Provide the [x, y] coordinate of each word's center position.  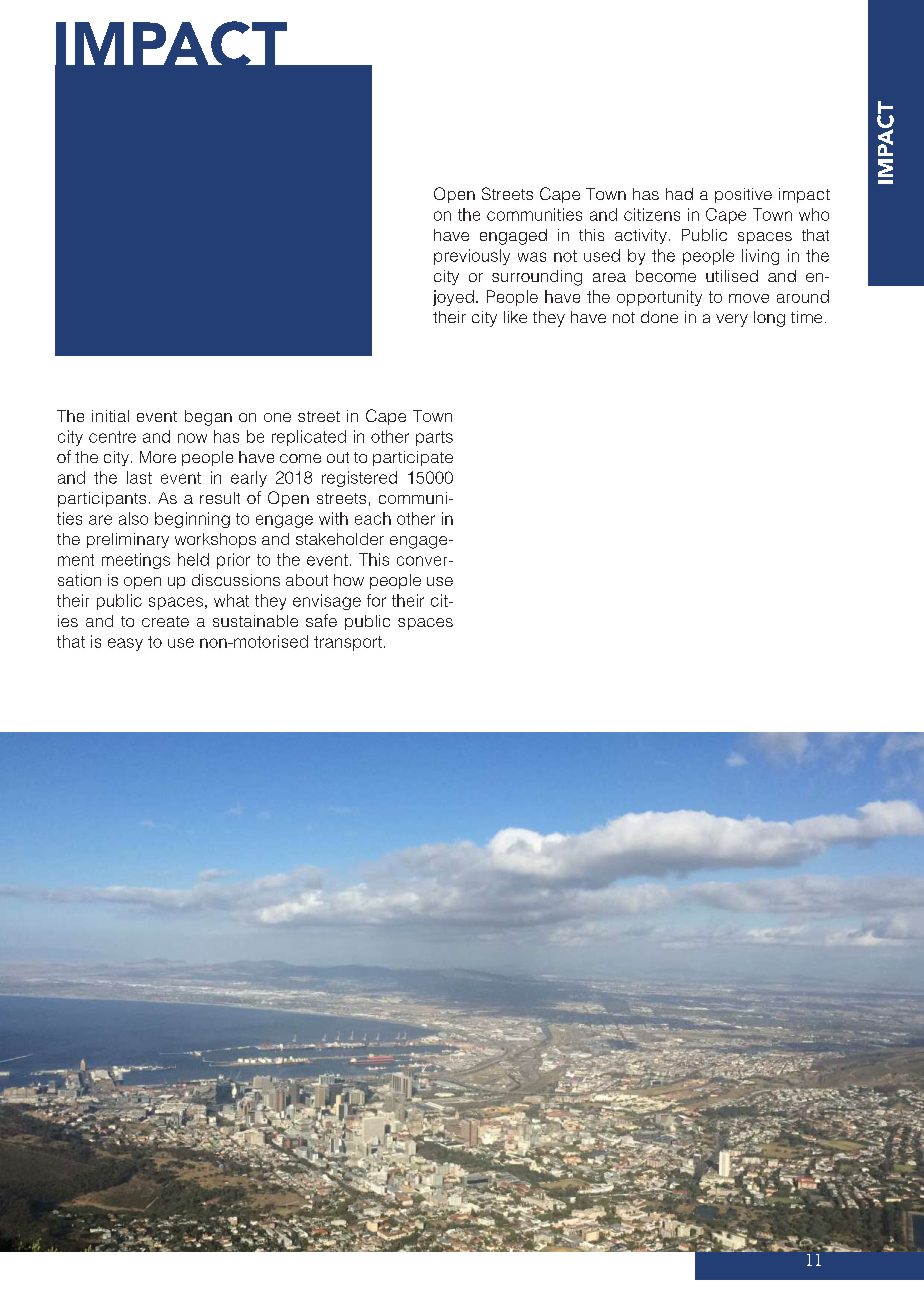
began [208, 418]
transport [348, 643]
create [165, 621]
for [376, 600]
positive [743, 195]
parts [434, 438]
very [732, 320]
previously [472, 257]
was [532, 257]
